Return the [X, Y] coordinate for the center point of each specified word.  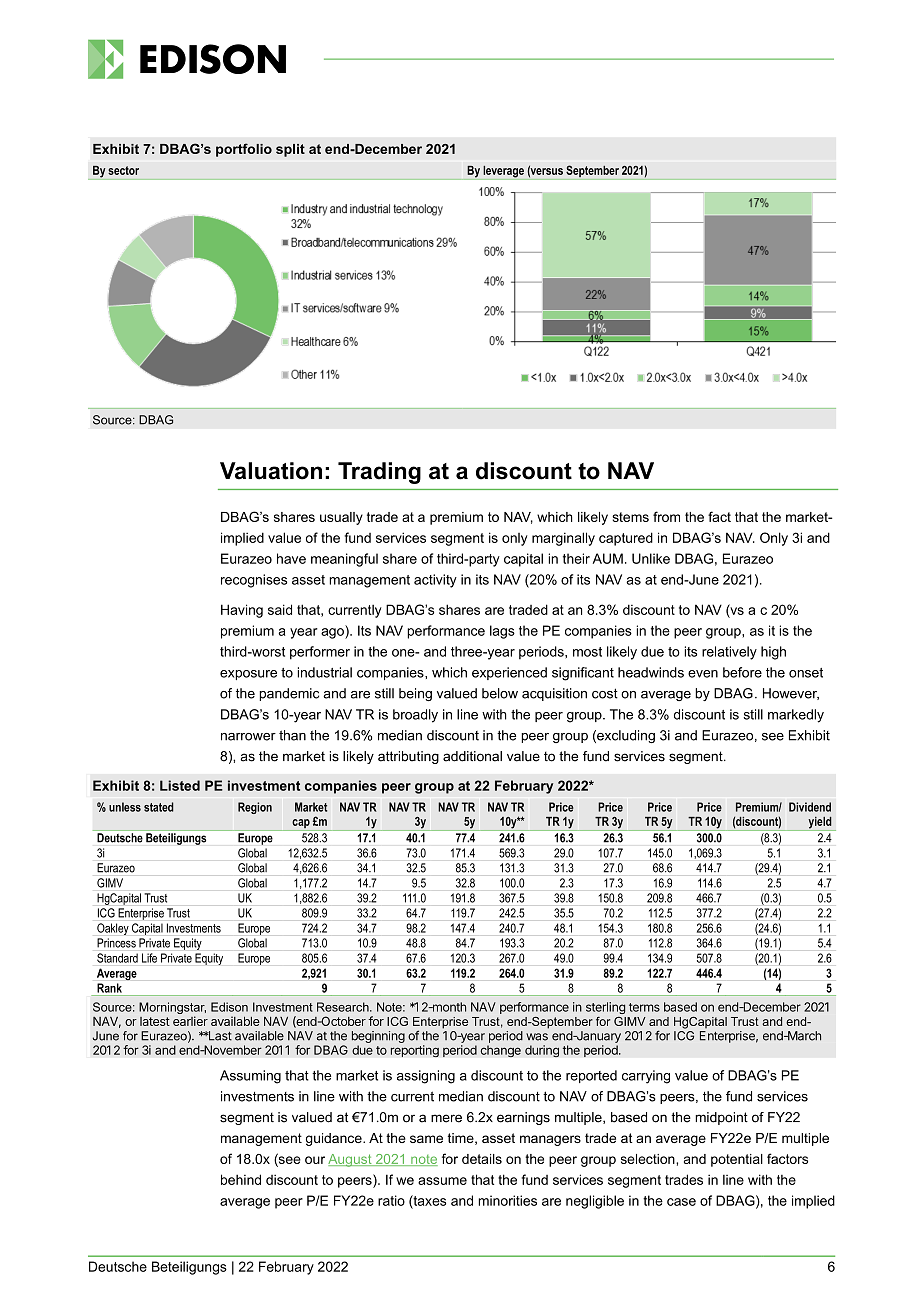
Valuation [271, 471]
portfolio [244, 150]
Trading [379, 473]
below [500, 693]
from [666, 516]
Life [149, 958]
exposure [248, 675]
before [742, 672]
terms [644, 1007]
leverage [503, 172]
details [482, 1159]
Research [344, 1007]
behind [241, 1179]
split [290, 150]
